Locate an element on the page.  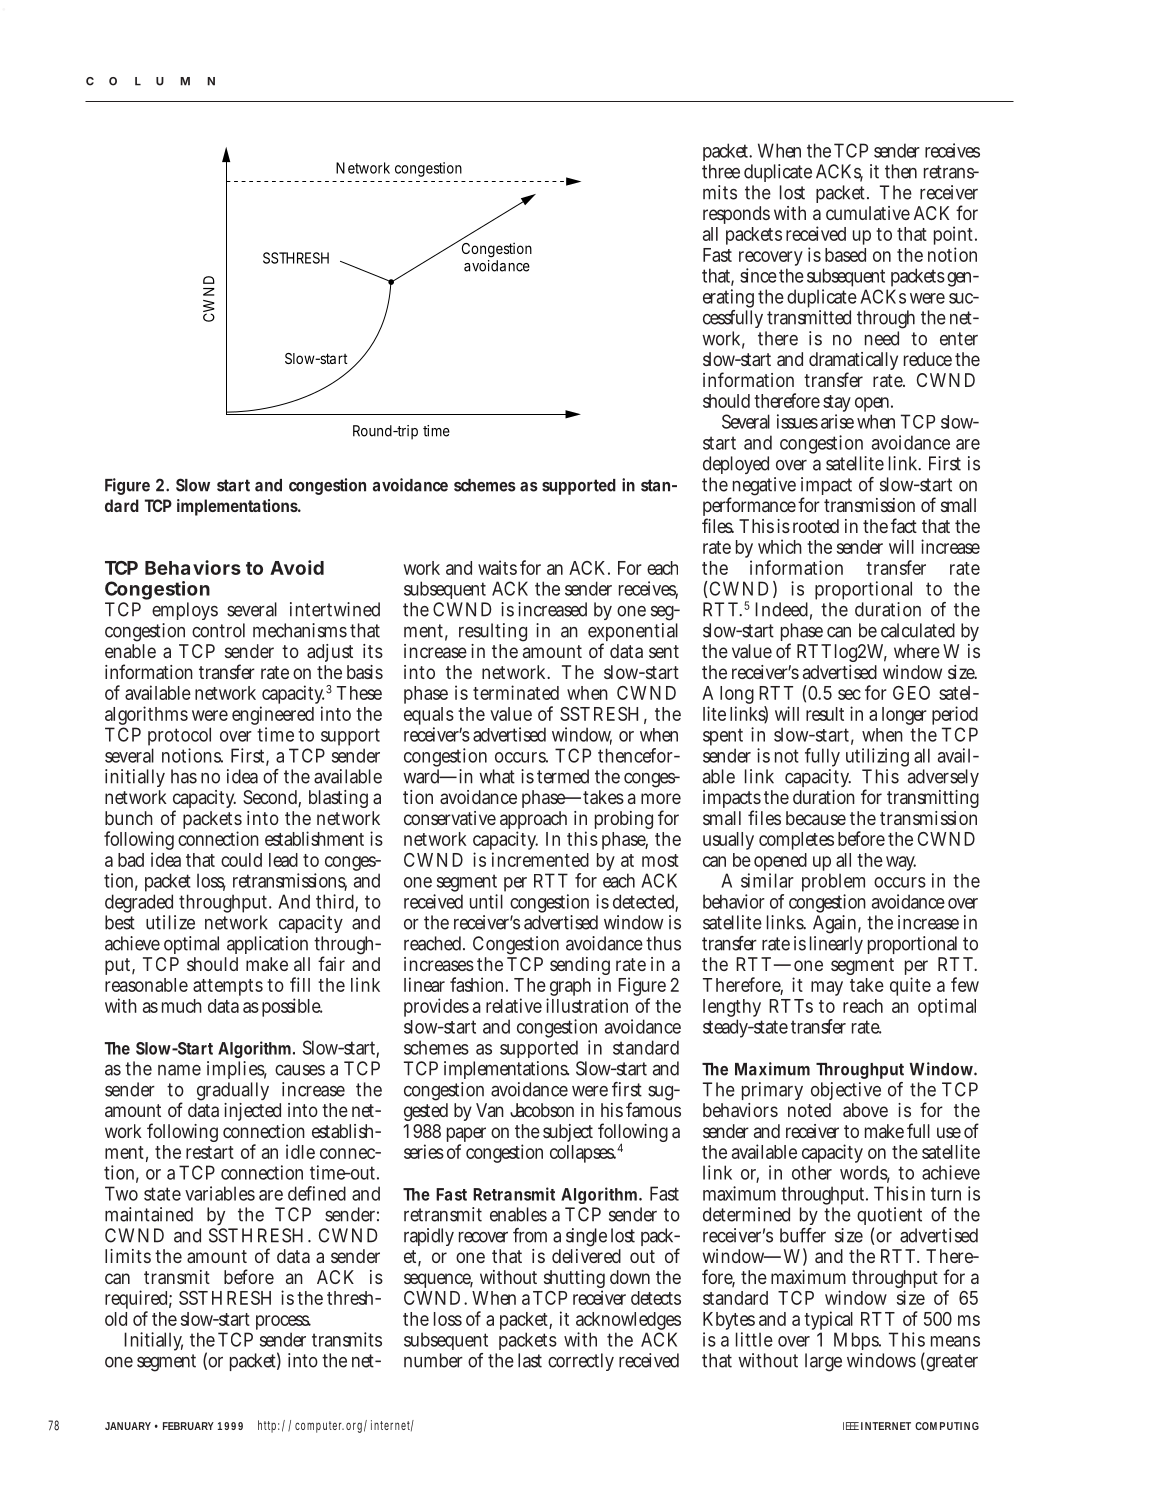
subject is located at coordinates (568, 1133).
